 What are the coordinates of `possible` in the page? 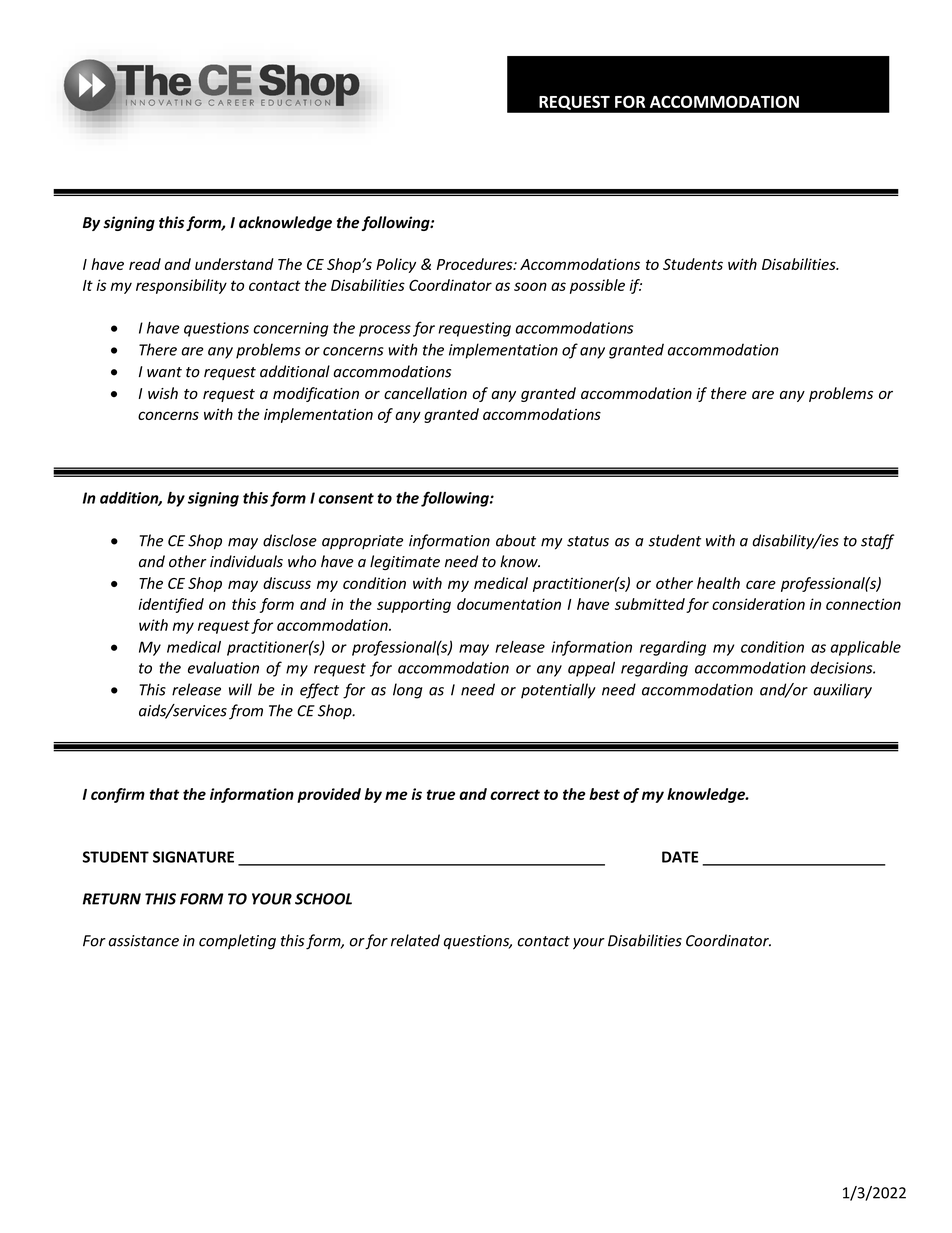 It's located at (597, 286).
